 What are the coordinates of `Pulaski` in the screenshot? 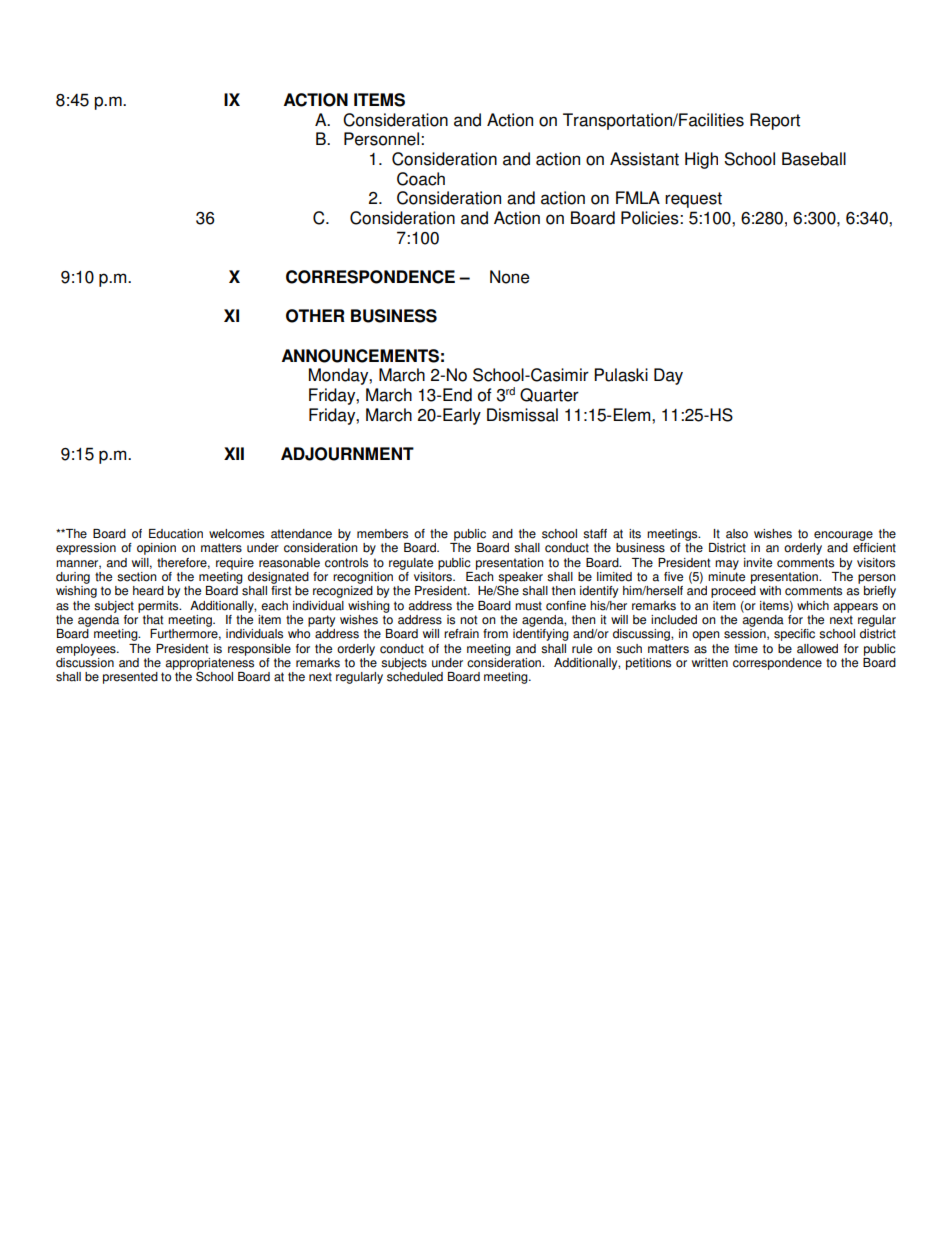 It's located at (621, 375).
